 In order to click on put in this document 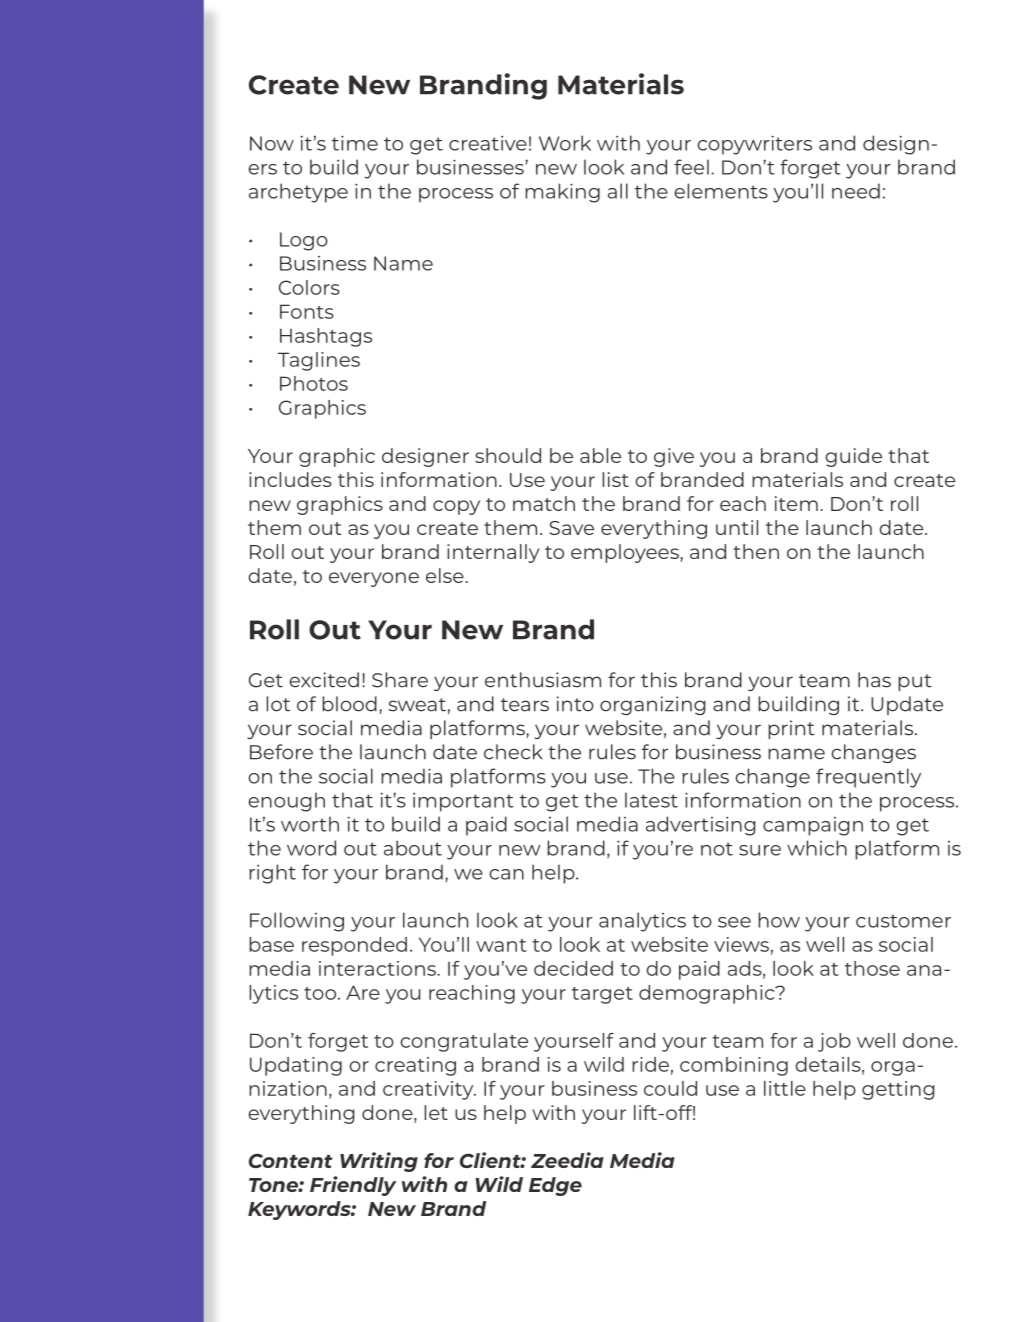, I will do `click(915, 682)`.
